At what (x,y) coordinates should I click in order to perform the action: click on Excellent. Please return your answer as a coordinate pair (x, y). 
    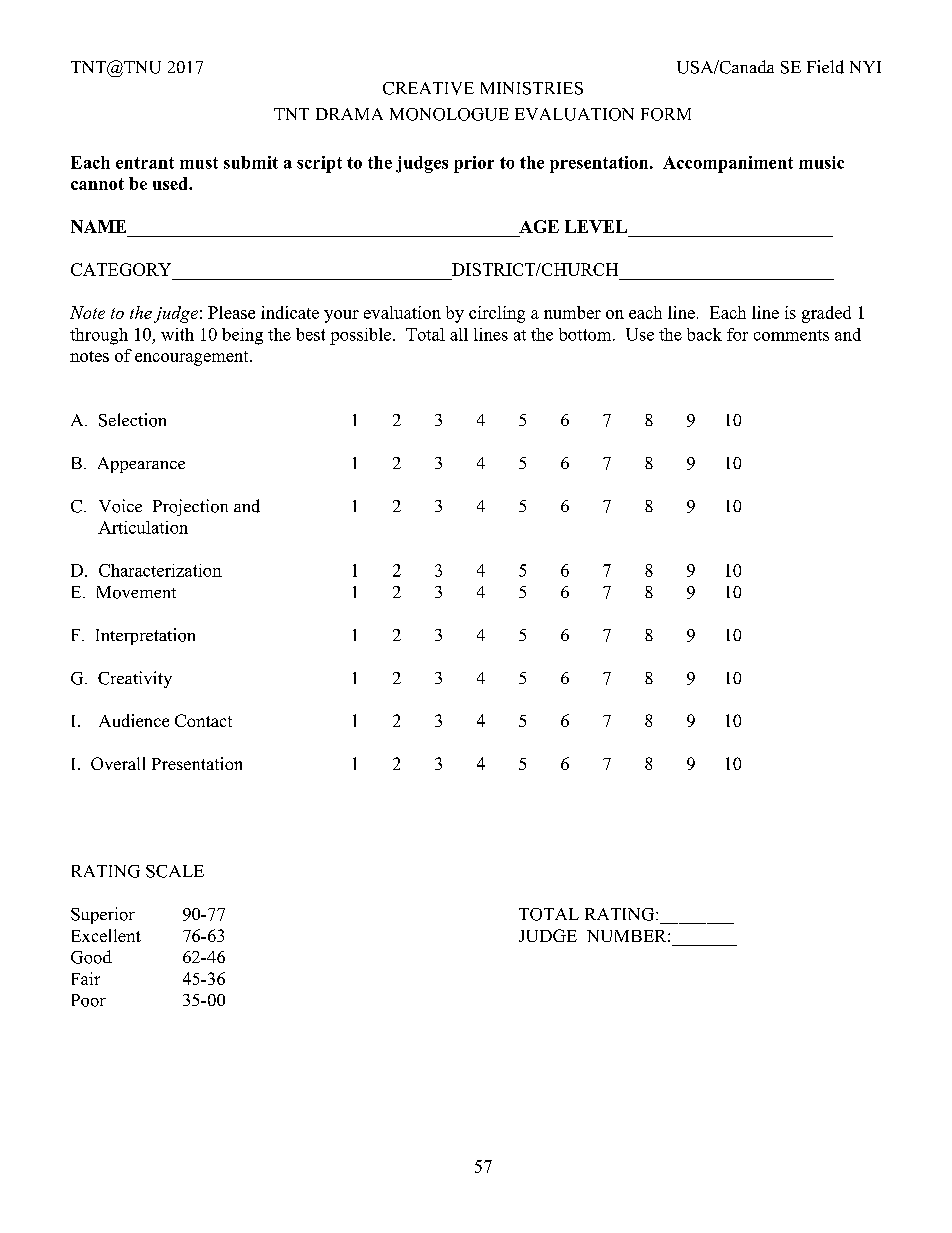
    Looking at the image, I should click on (106, 935).
